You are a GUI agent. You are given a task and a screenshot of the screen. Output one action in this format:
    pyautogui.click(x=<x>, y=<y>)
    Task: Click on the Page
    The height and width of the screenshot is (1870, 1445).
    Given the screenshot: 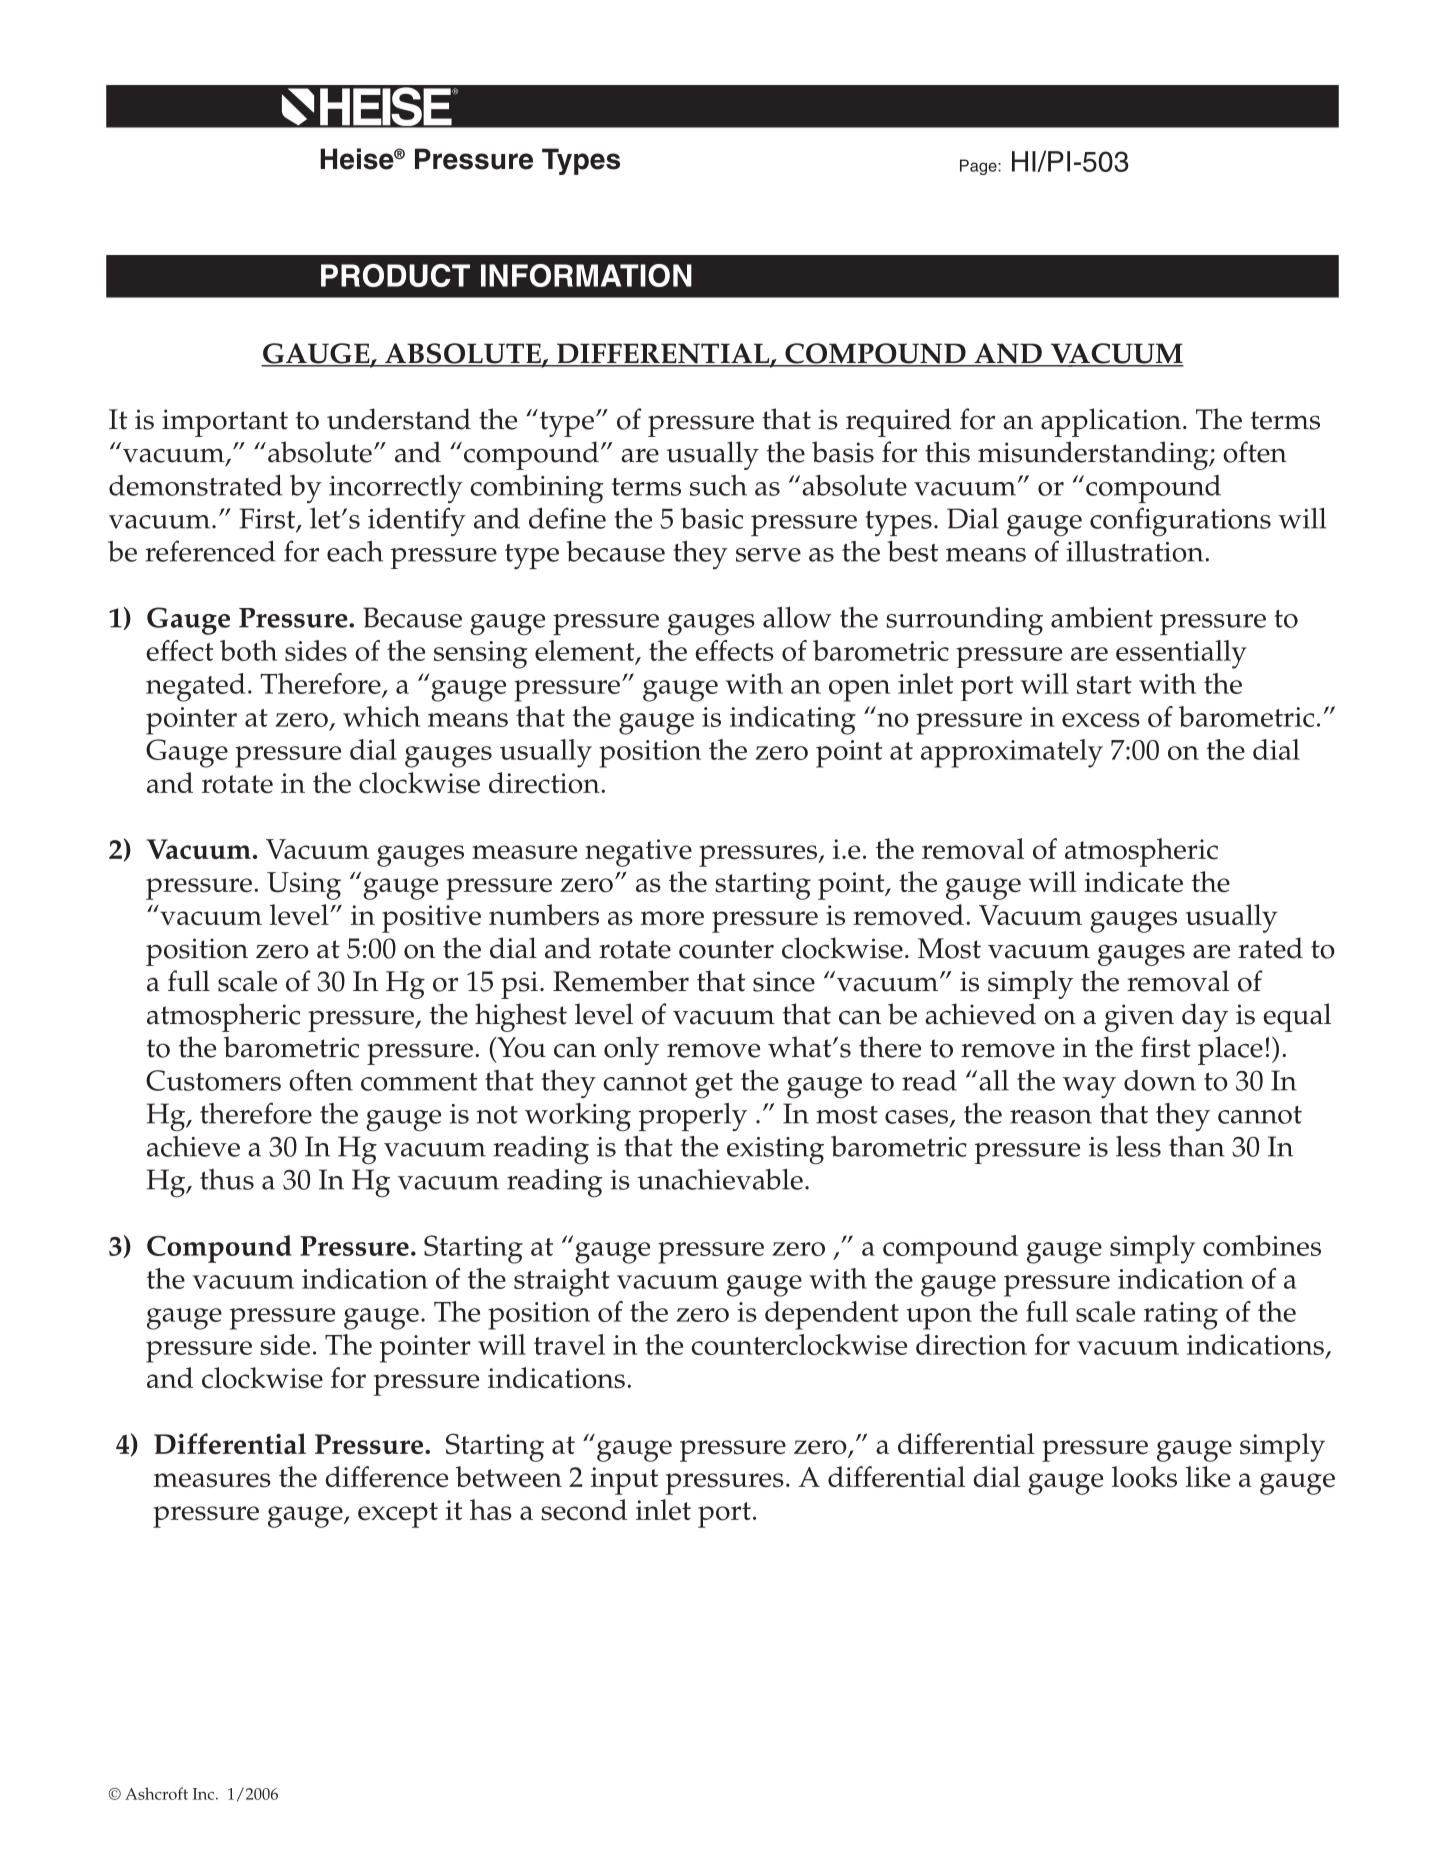 What is the action you would take?
    pyautogui.click(x=979, y=167)
